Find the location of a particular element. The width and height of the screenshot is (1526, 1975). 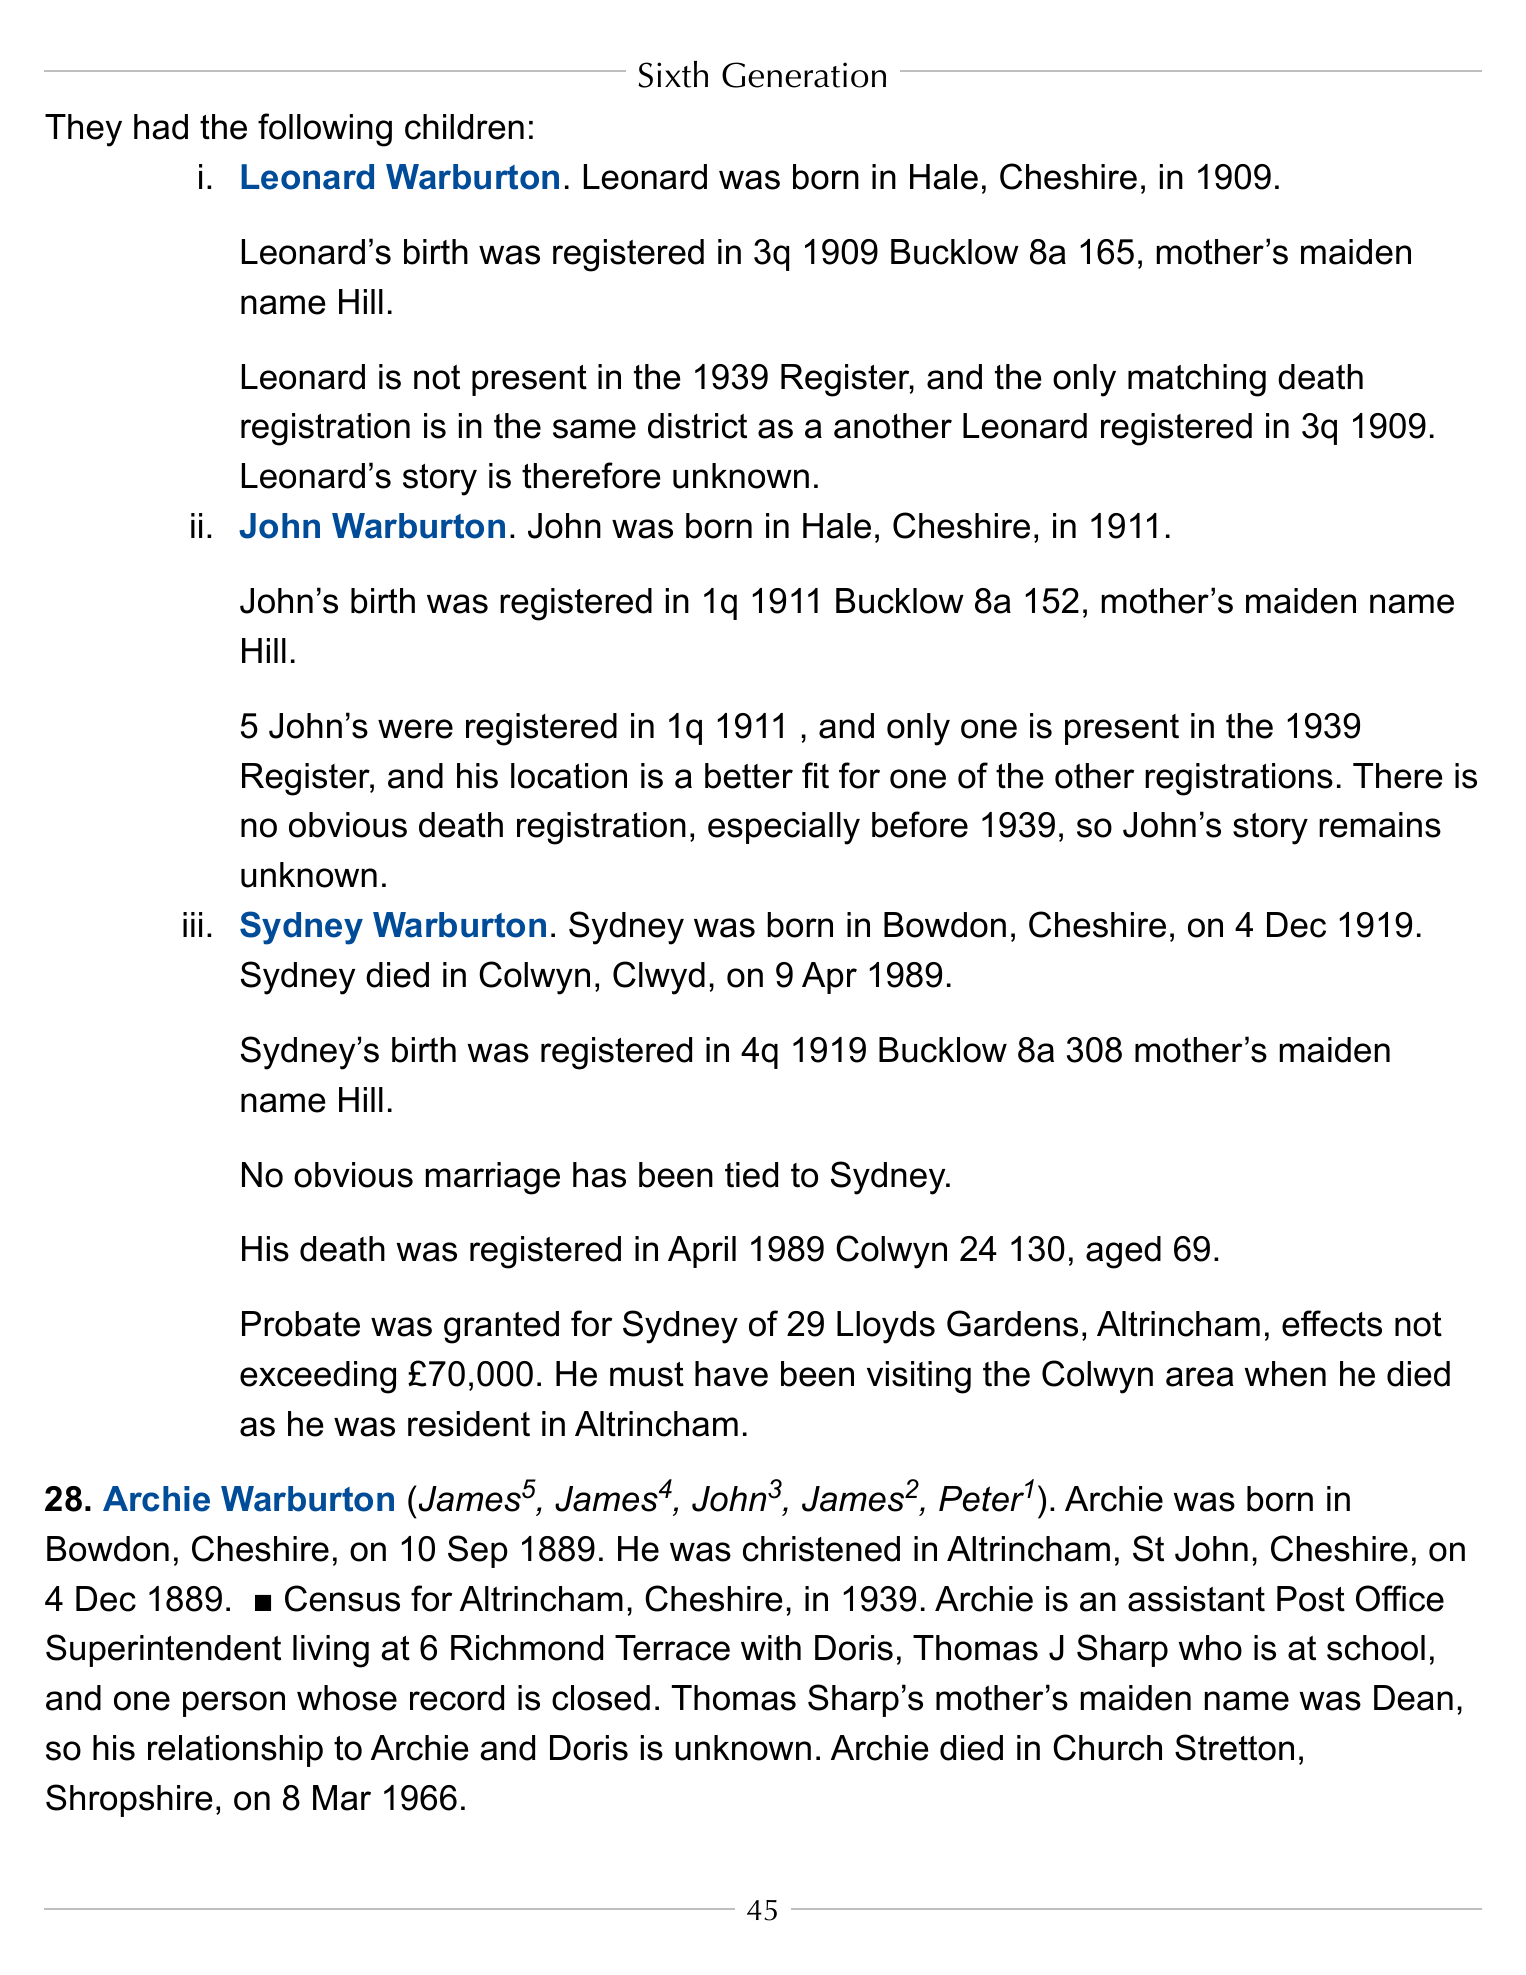

Probate is located at coordinates (301, 1324).
